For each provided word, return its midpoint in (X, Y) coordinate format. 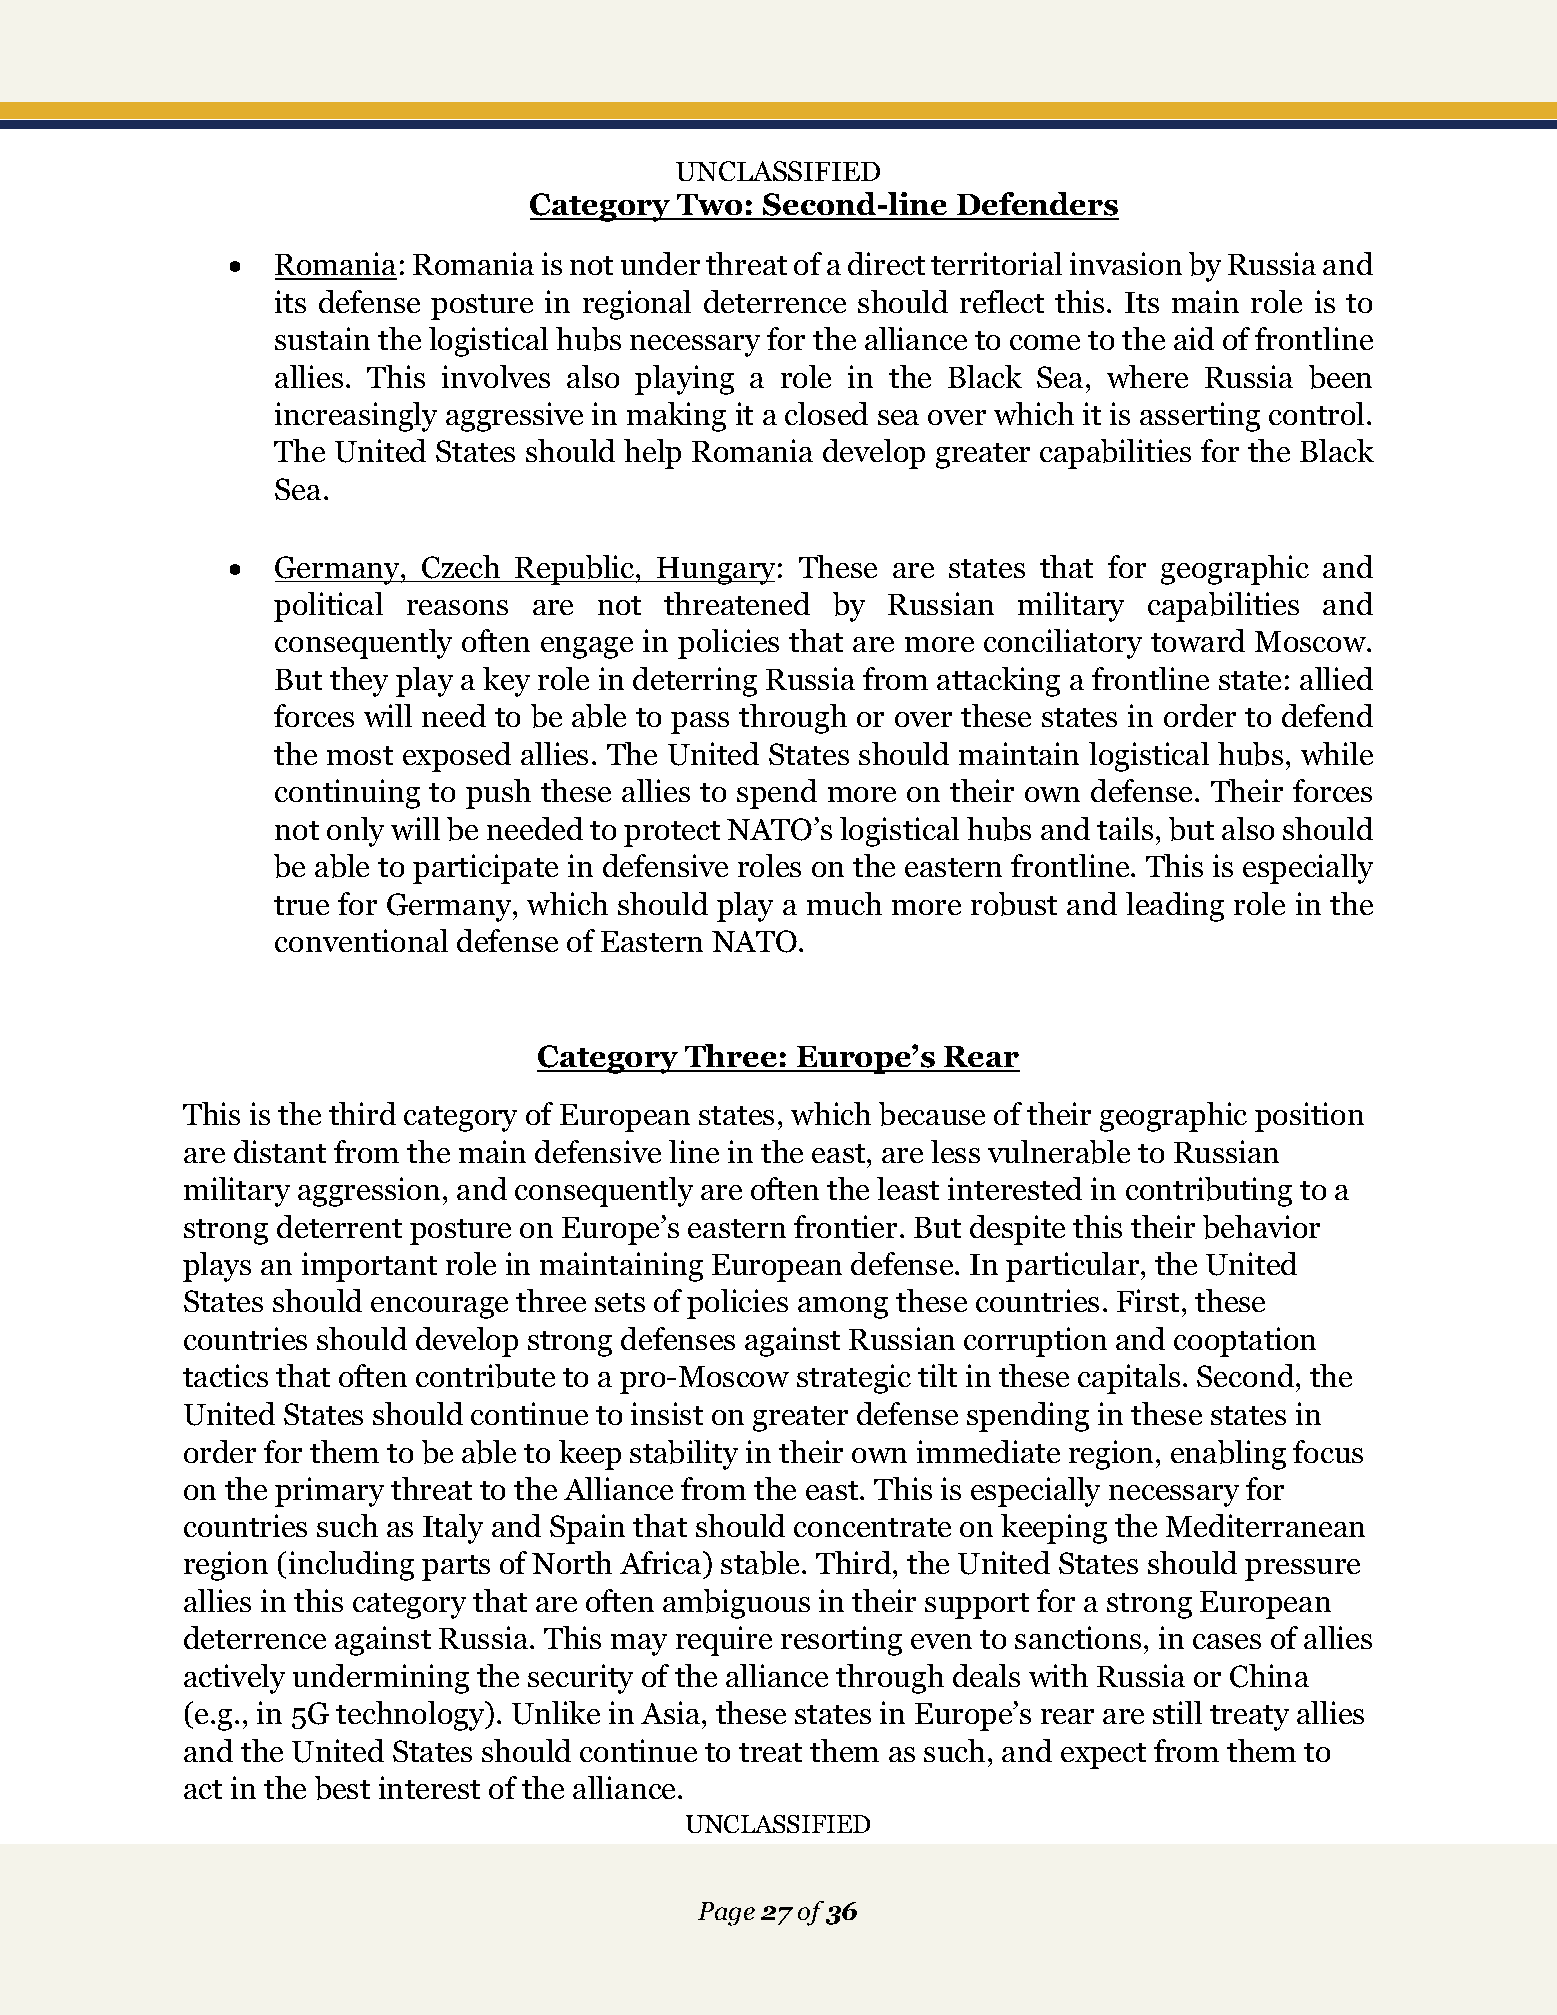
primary (329, 1492)
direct (886, 263)
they (359, 682)
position (1309, 1117)
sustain (322, 338)
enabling (1228, 1455)
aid (1194, 338)
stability (684, 1455)
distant (280, 1151)
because (932, 1114)
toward (1198, 640)
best (342, 1788)
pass (700, 723)
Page (726, 1914)
